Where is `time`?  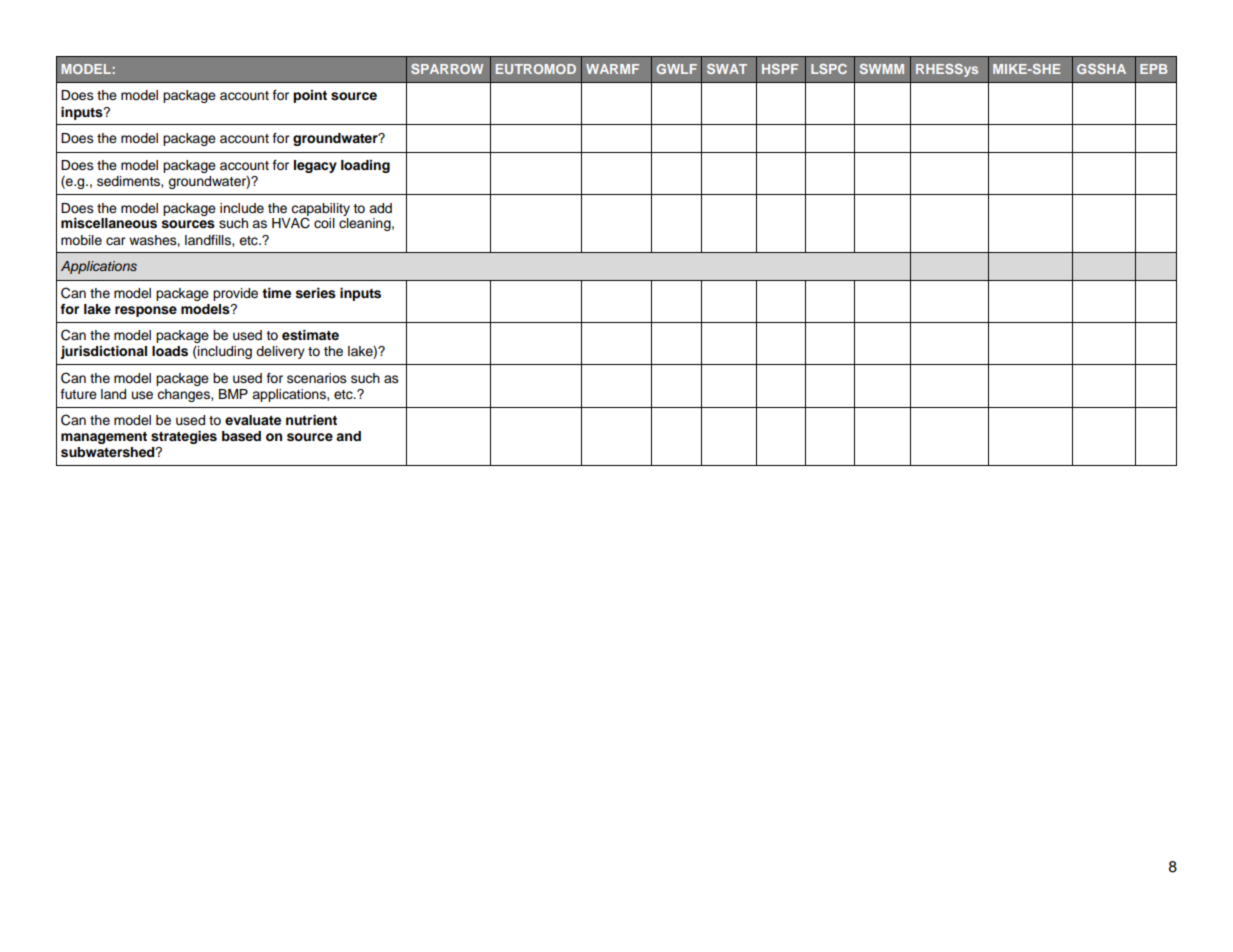 time is located at coordinates (276, 293).
